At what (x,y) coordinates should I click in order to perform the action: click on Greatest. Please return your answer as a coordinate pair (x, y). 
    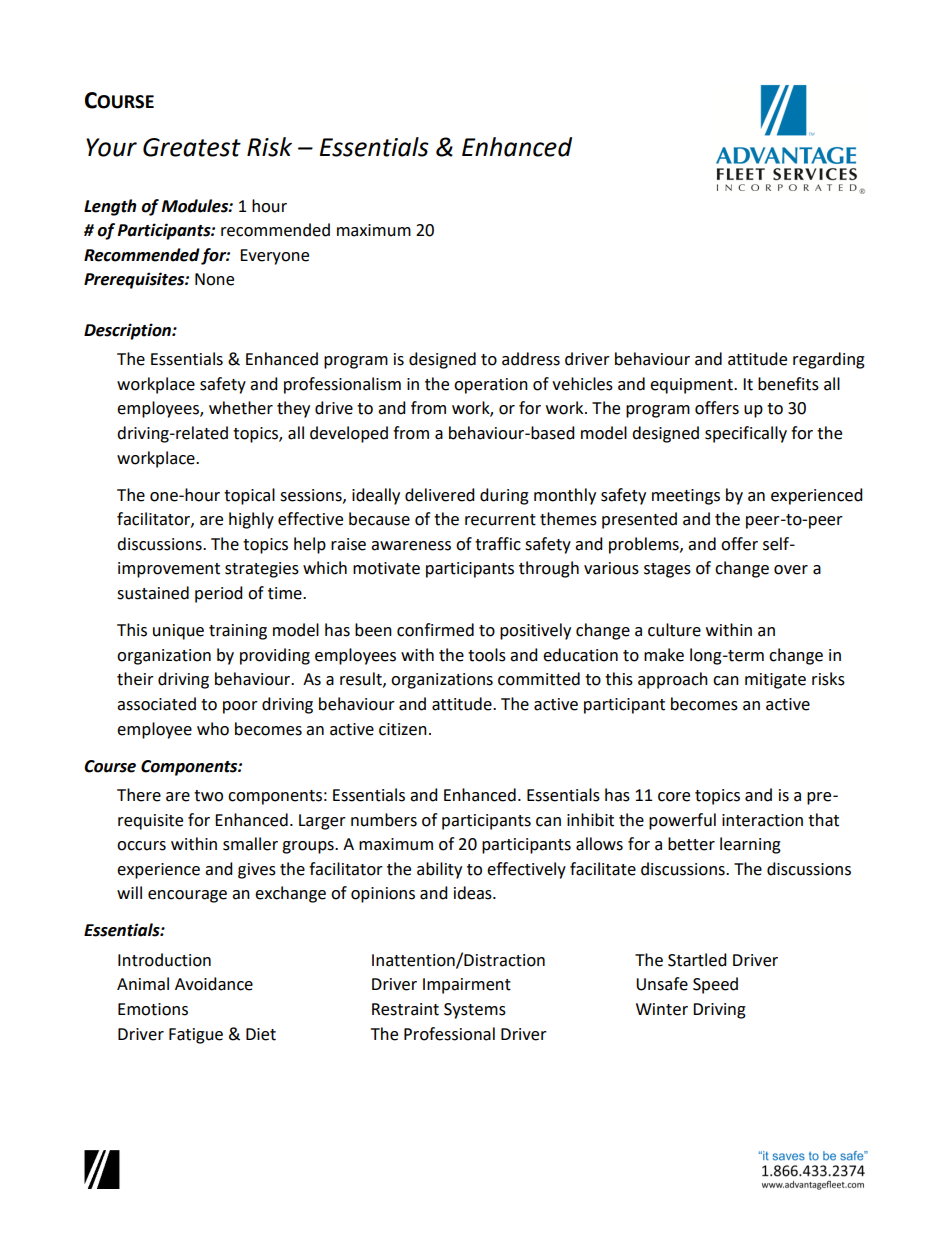
    Looking at the image, I should click on (192, 147).
